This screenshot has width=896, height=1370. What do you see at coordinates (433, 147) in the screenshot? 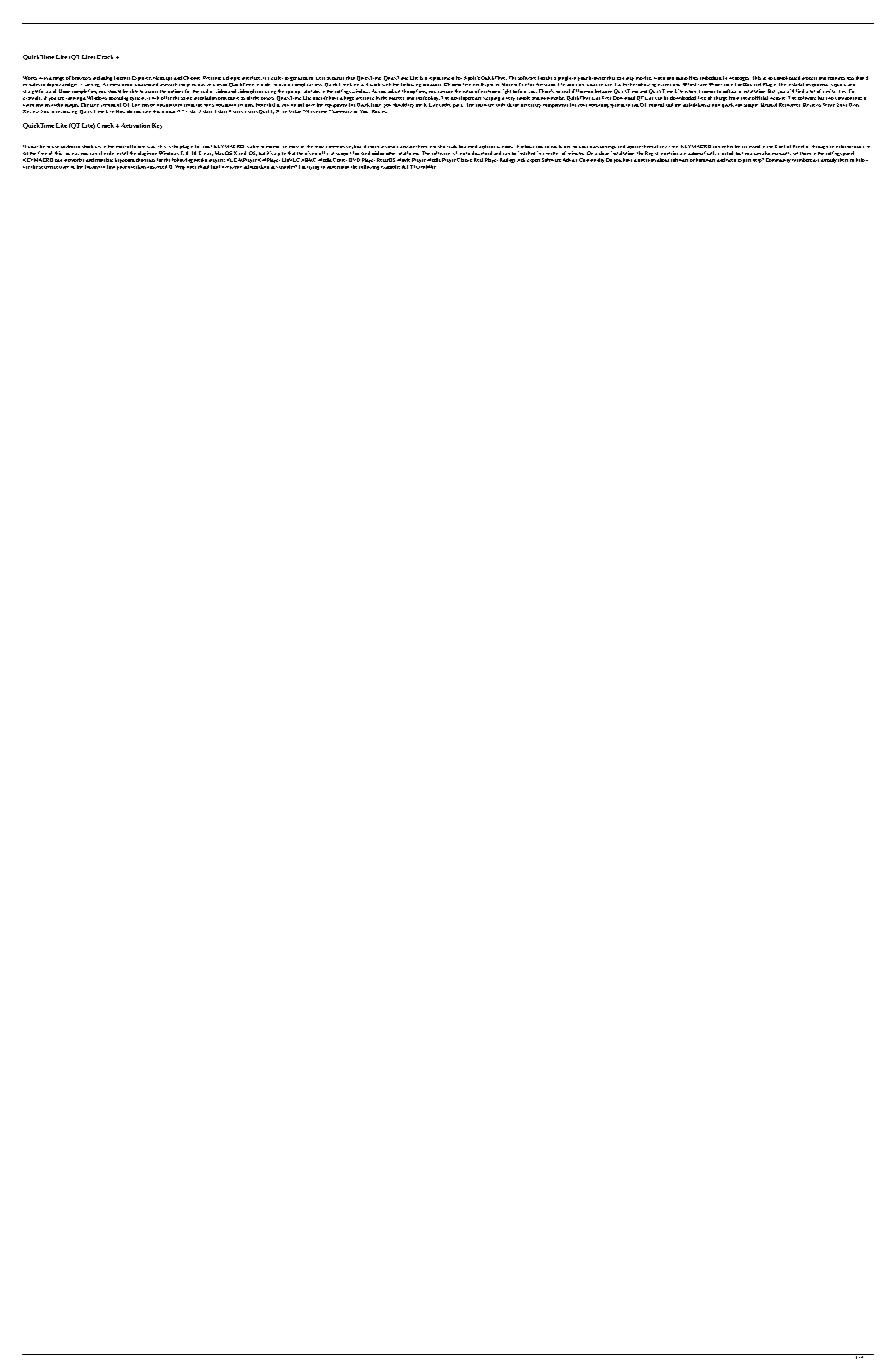
I see `into` at bounding box center [433, 147].
